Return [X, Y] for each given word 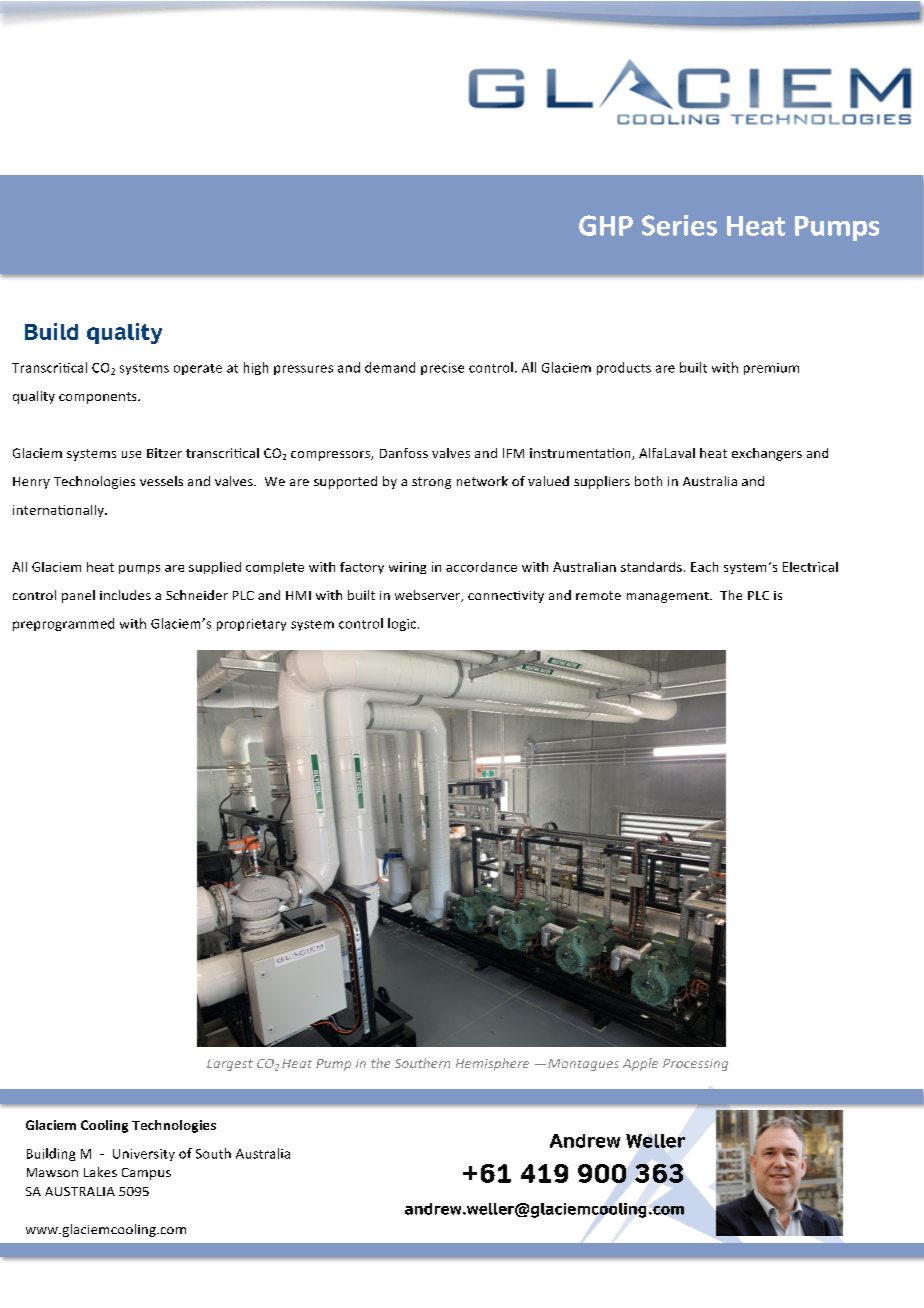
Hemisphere [492, 1064]
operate [198, 369]
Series [679, 225]
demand [390, 367]
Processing [695, 1065]
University [144, 1155]
